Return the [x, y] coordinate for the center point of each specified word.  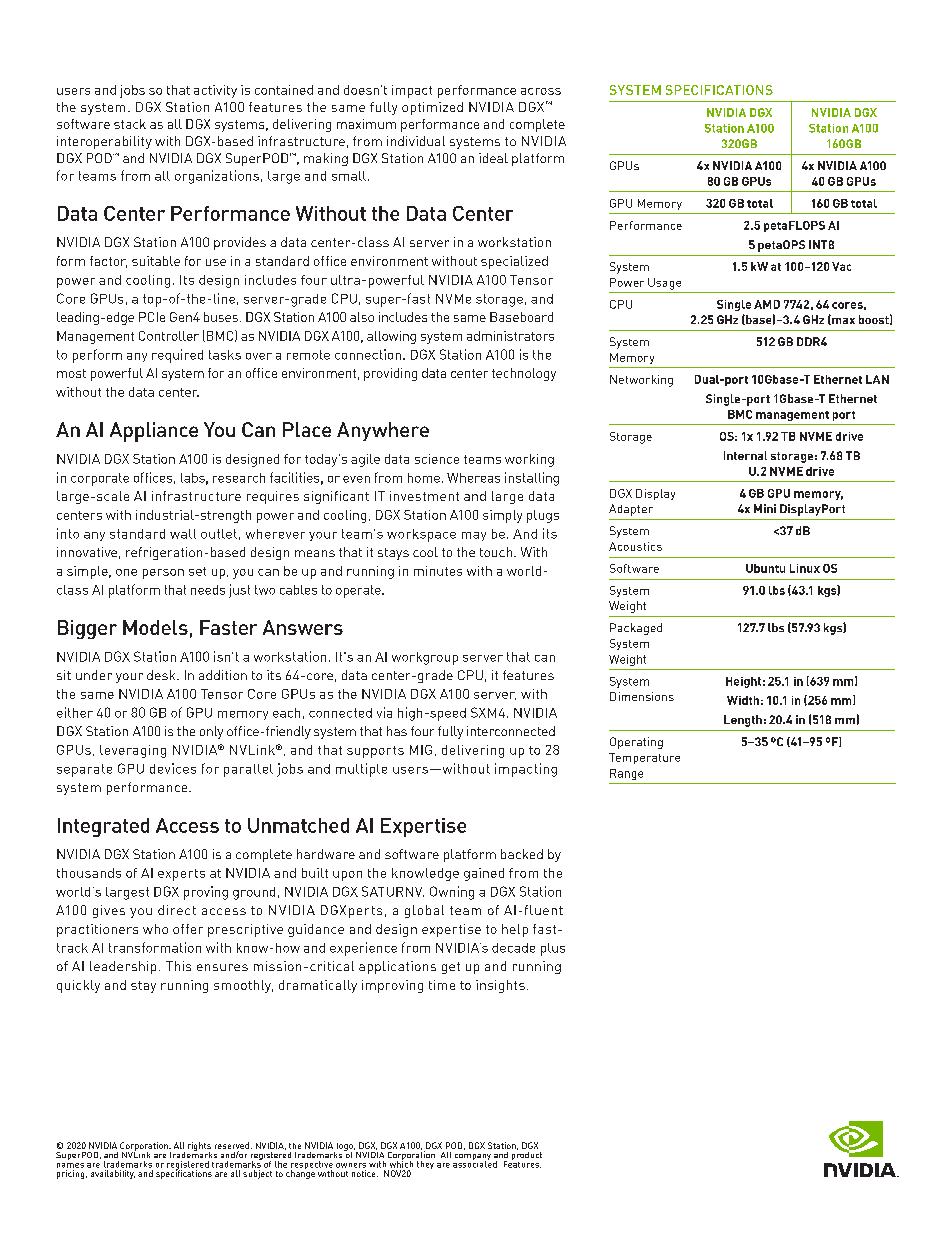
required [177, 356]
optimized [432, 108]
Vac [841, 266]
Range [626, 774]
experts [181, 875]
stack [130, 124]
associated [475, 1163]
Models [155, 627]
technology [524, 374]
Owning [452, 893]
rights [199, 1148]
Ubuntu [765, 568]
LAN [877, 379]
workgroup [425, 658]
